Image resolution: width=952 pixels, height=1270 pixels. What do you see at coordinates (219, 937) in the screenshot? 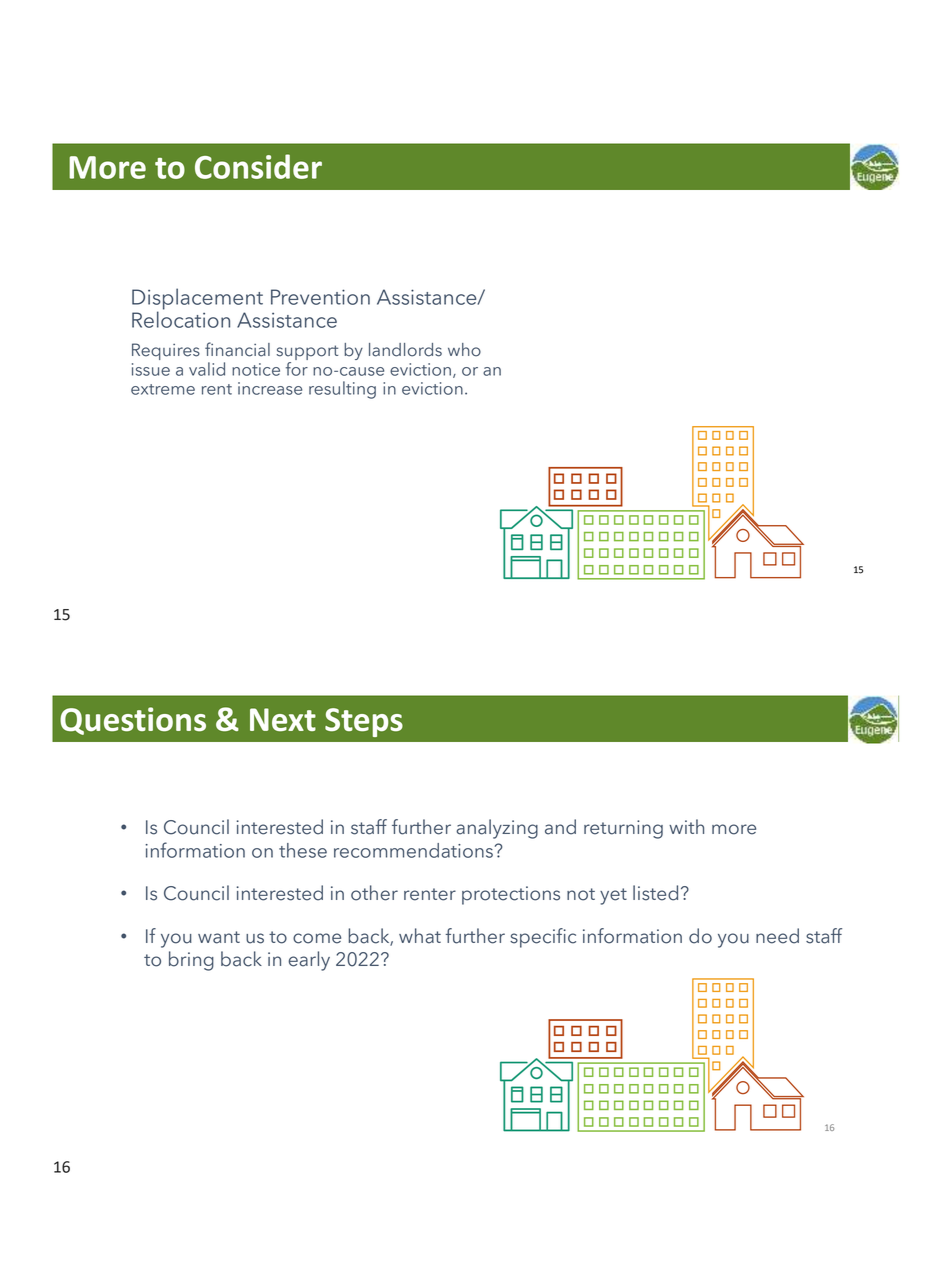
I see `want` at bounding box center [219, 937].
